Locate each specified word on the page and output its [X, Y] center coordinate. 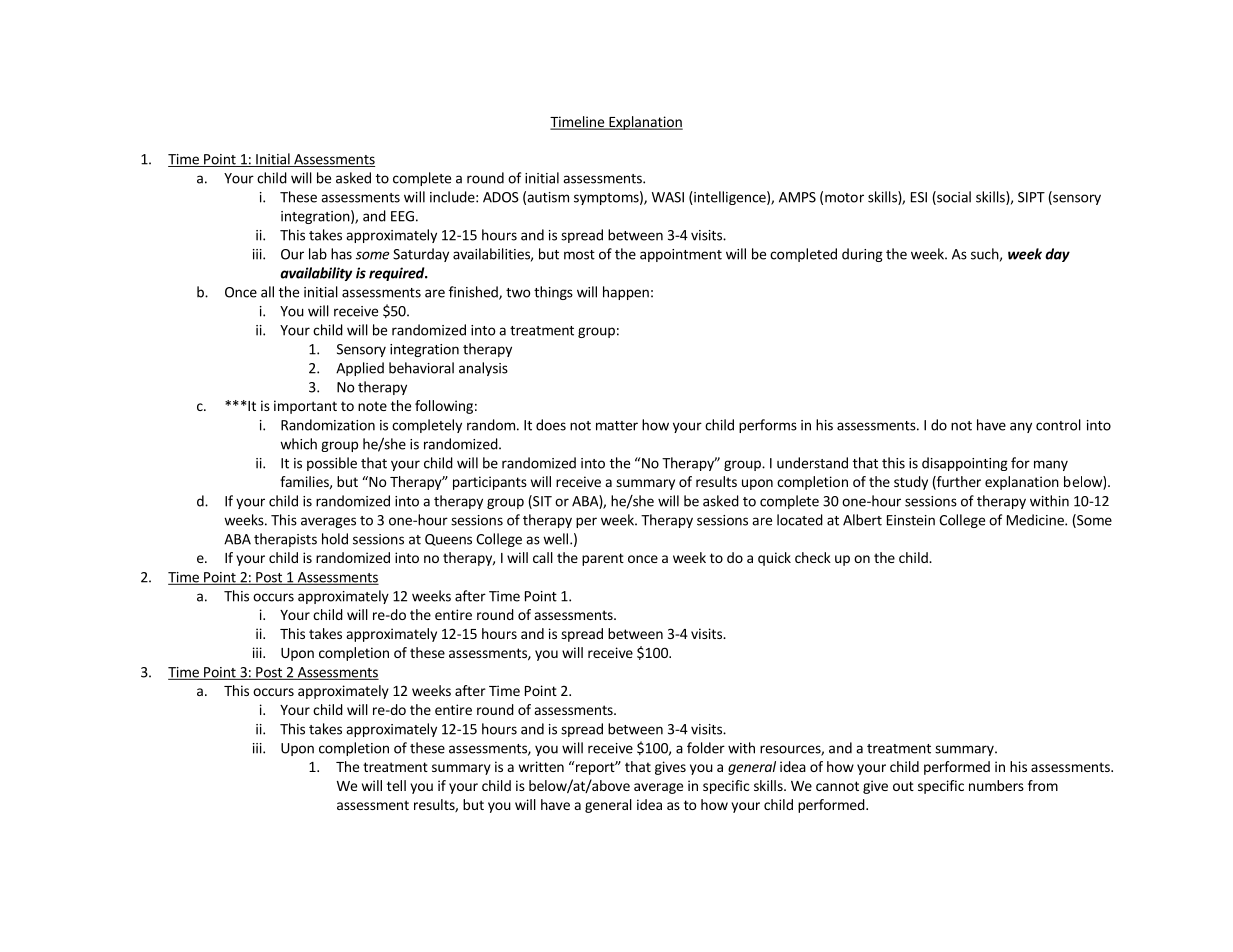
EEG [402, 216]
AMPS [797, 197]
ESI [919, 197]
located [800, 520]
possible [332, 464]
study [911, 483]
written [541, 766]
